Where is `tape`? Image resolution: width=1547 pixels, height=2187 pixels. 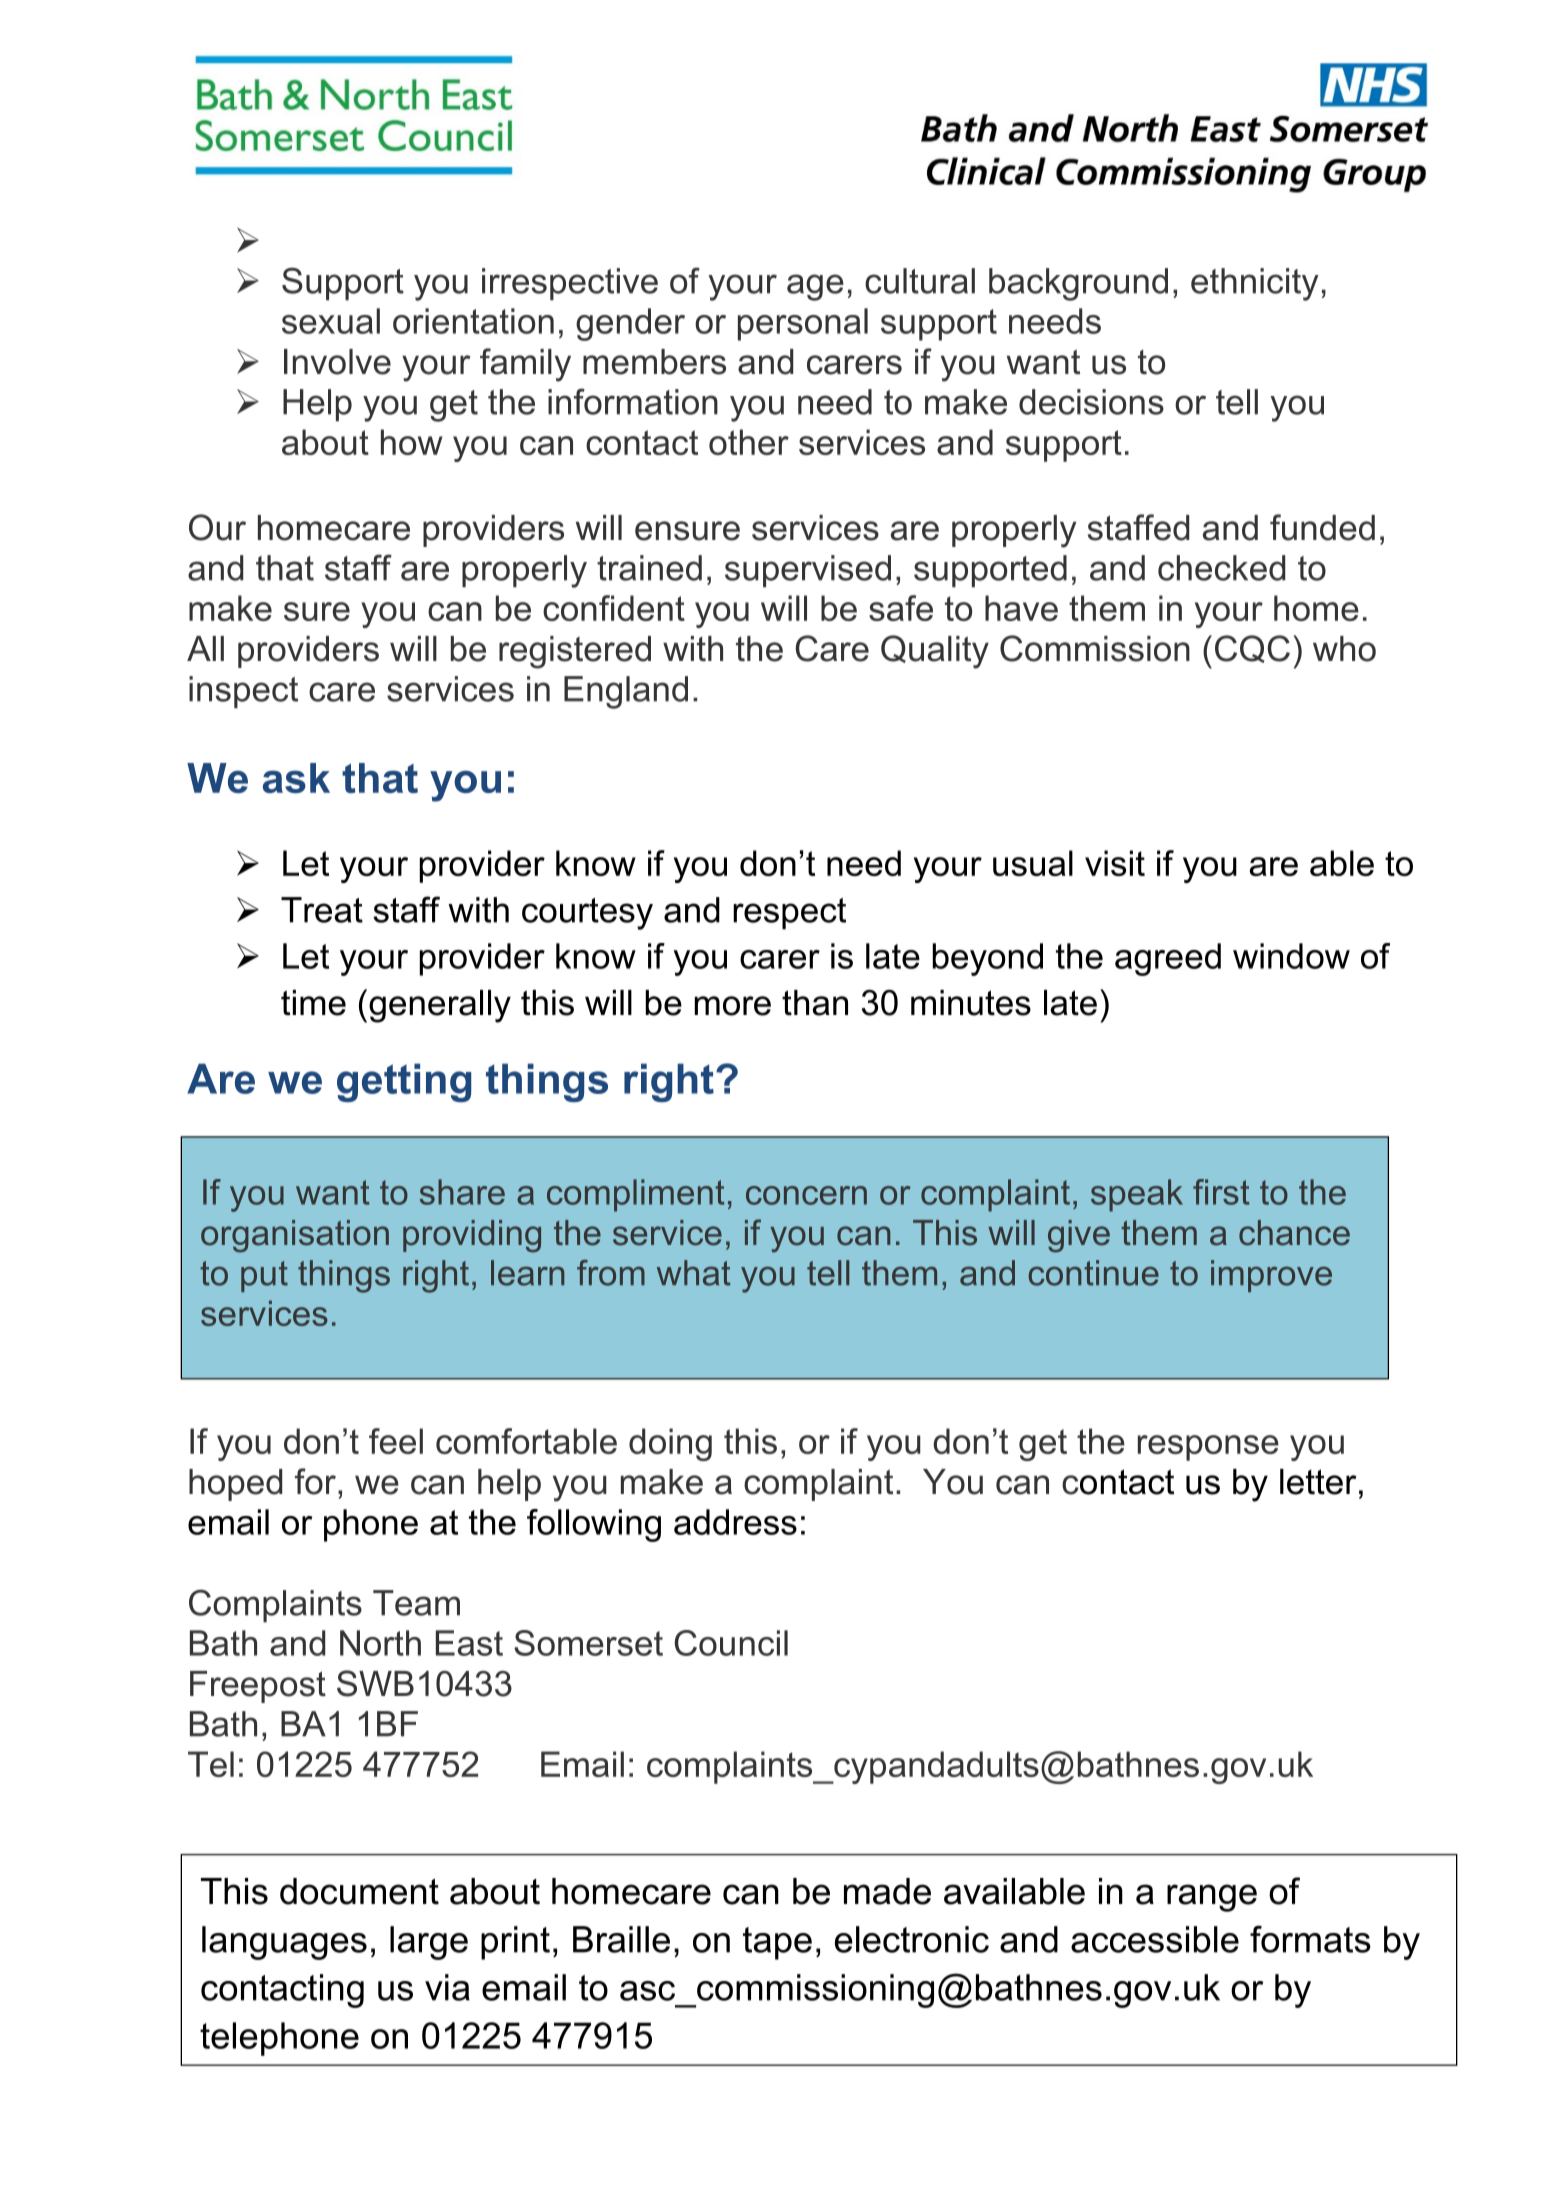
tape is located at coordinates (777, 1943).
